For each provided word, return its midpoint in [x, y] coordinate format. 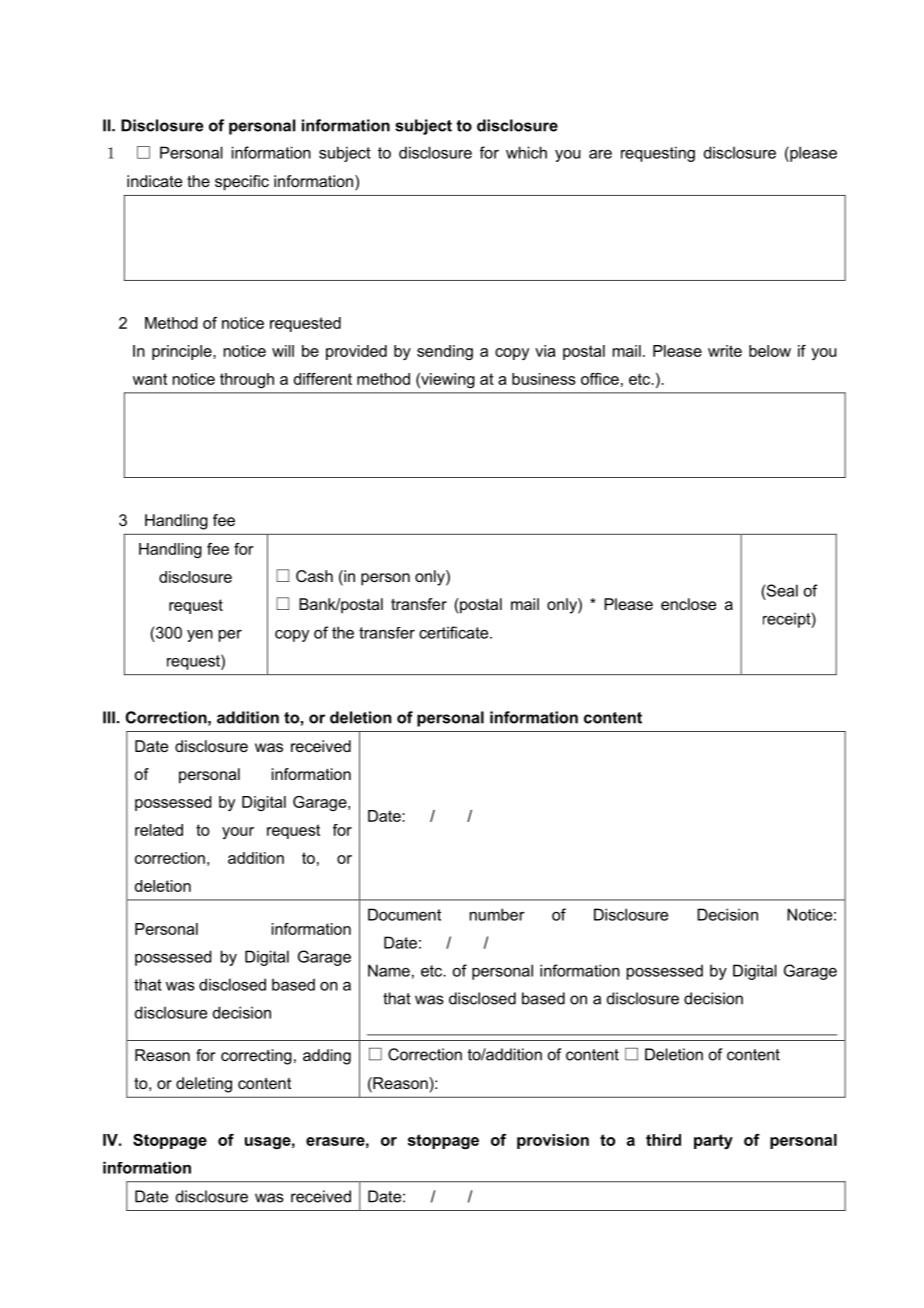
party [713, 1141]
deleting [204, 1085]
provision [553, 1141]
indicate [154, 181]
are [600, 154]
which [526, 152]
